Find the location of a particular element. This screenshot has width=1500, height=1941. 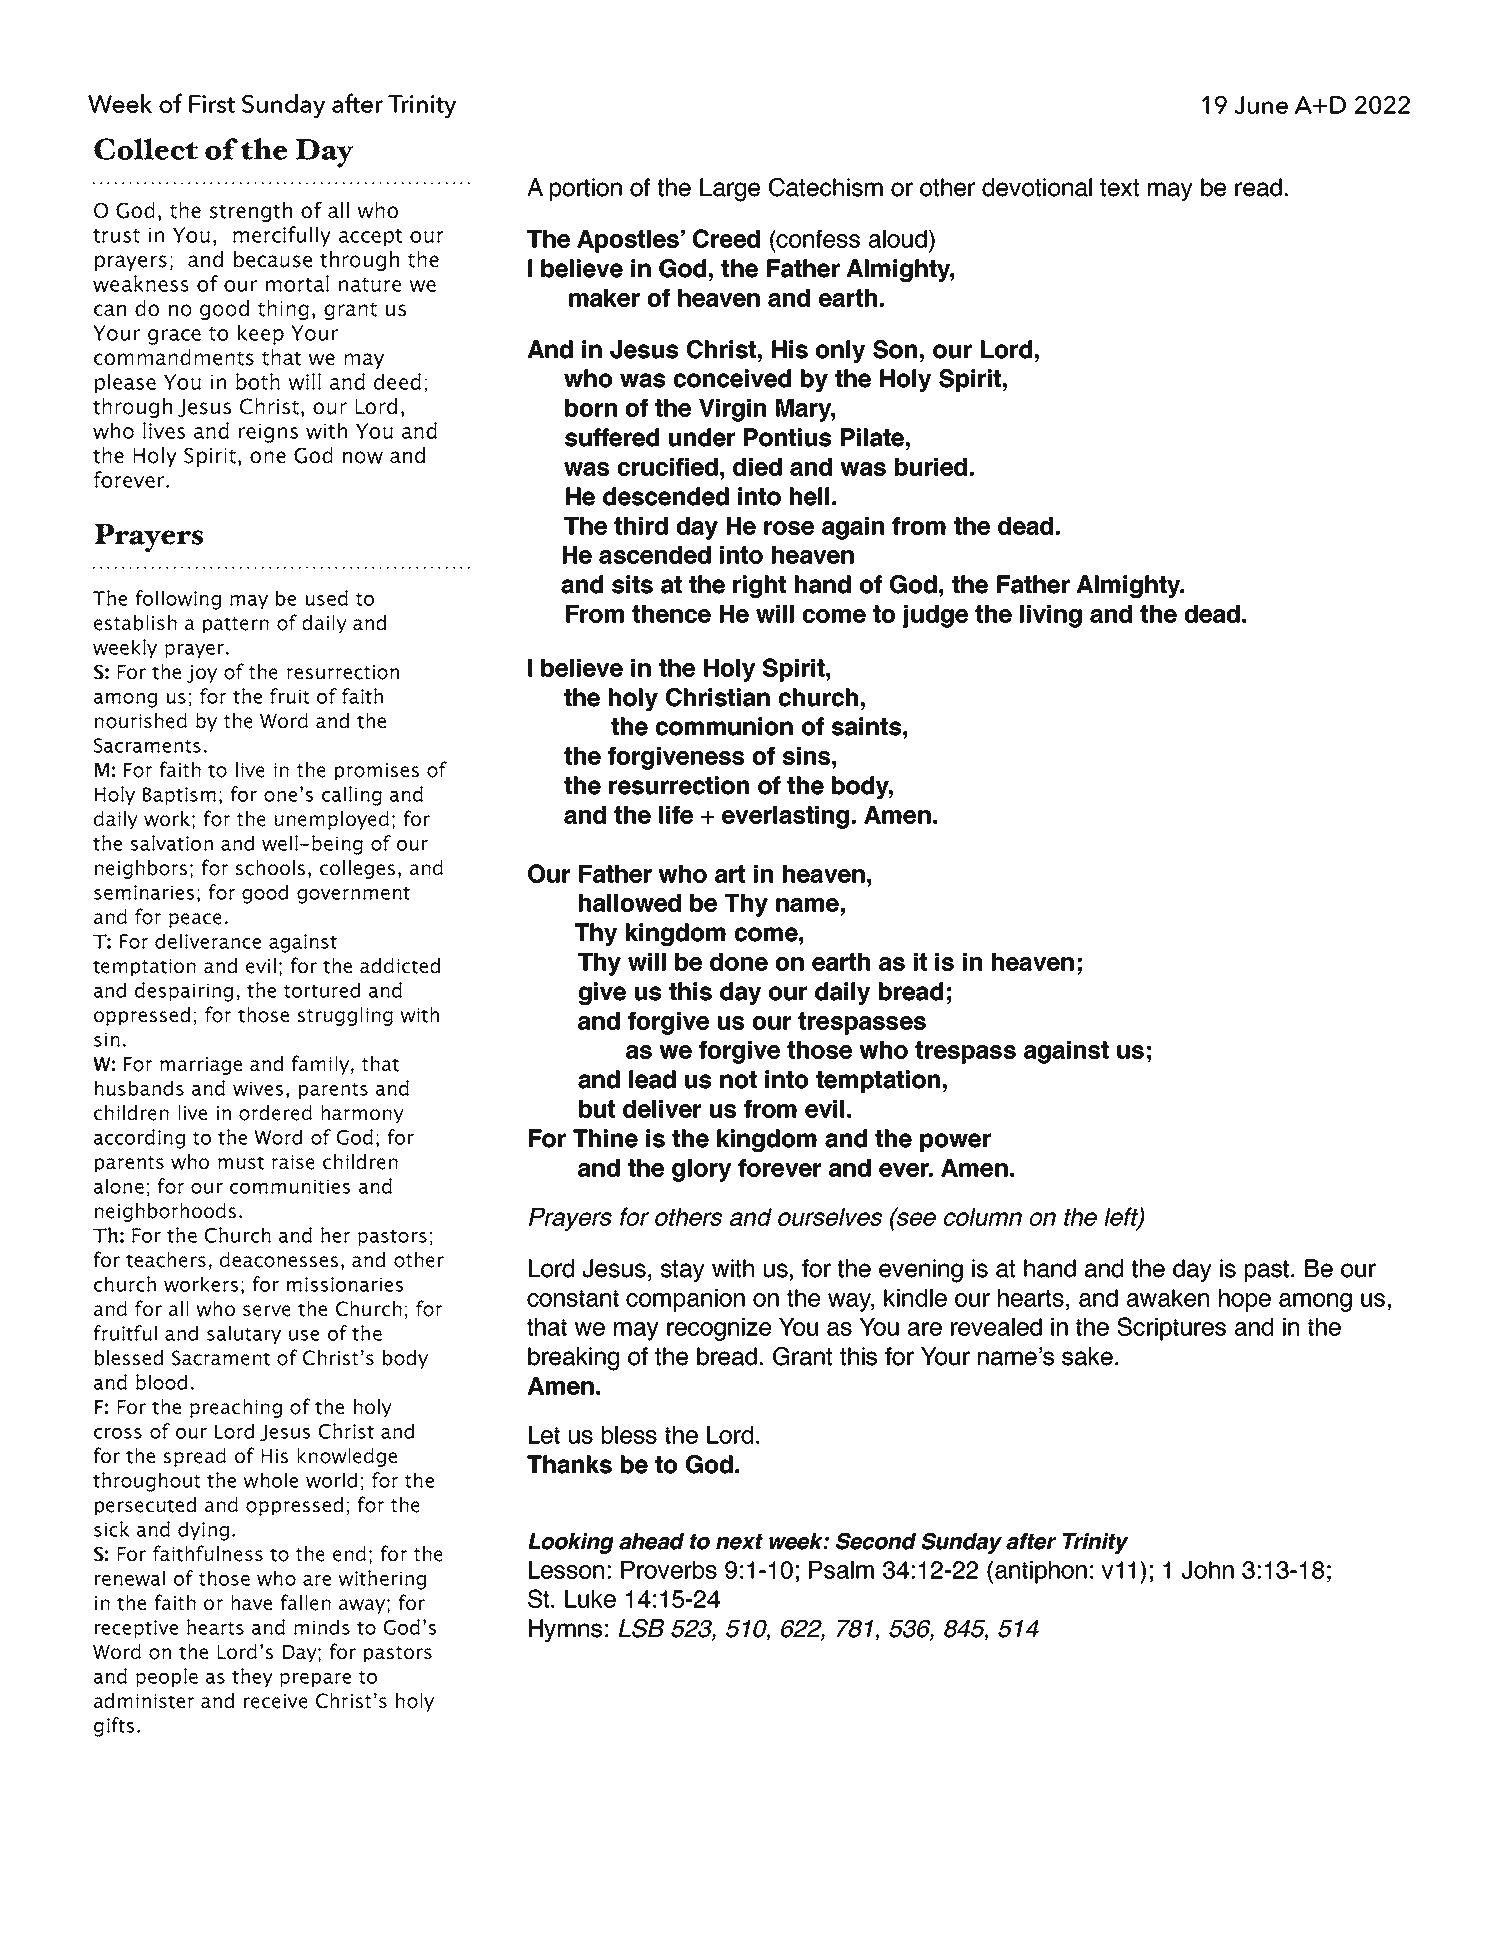

hallowed is located at coordinates (630, 903).
